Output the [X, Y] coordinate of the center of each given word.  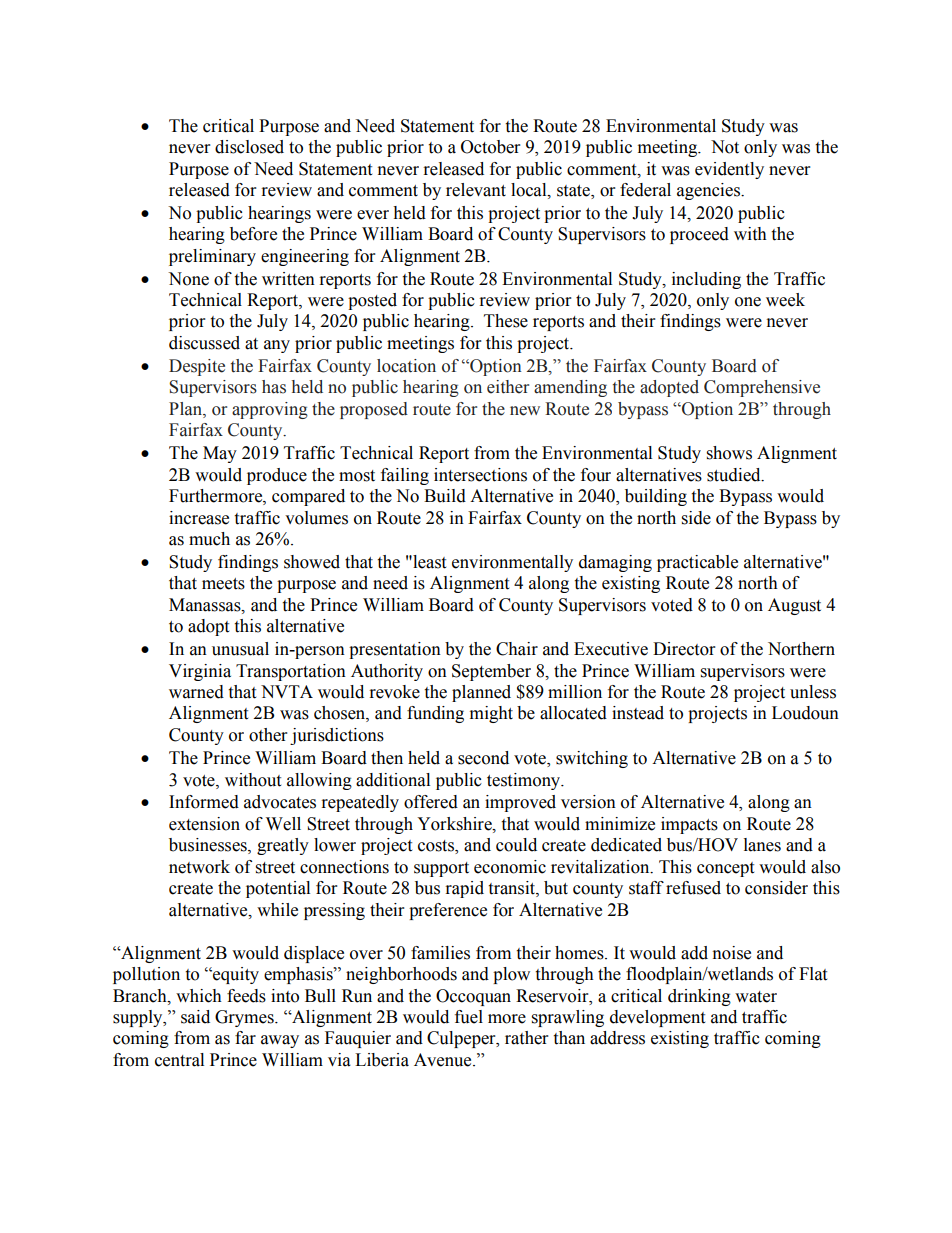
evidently [729, 170]
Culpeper [462, 1039]
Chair [517, 649]
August [794, 606]
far [245, 1038]
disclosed [249, 147]
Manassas [206, 605]
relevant [476, 190]
